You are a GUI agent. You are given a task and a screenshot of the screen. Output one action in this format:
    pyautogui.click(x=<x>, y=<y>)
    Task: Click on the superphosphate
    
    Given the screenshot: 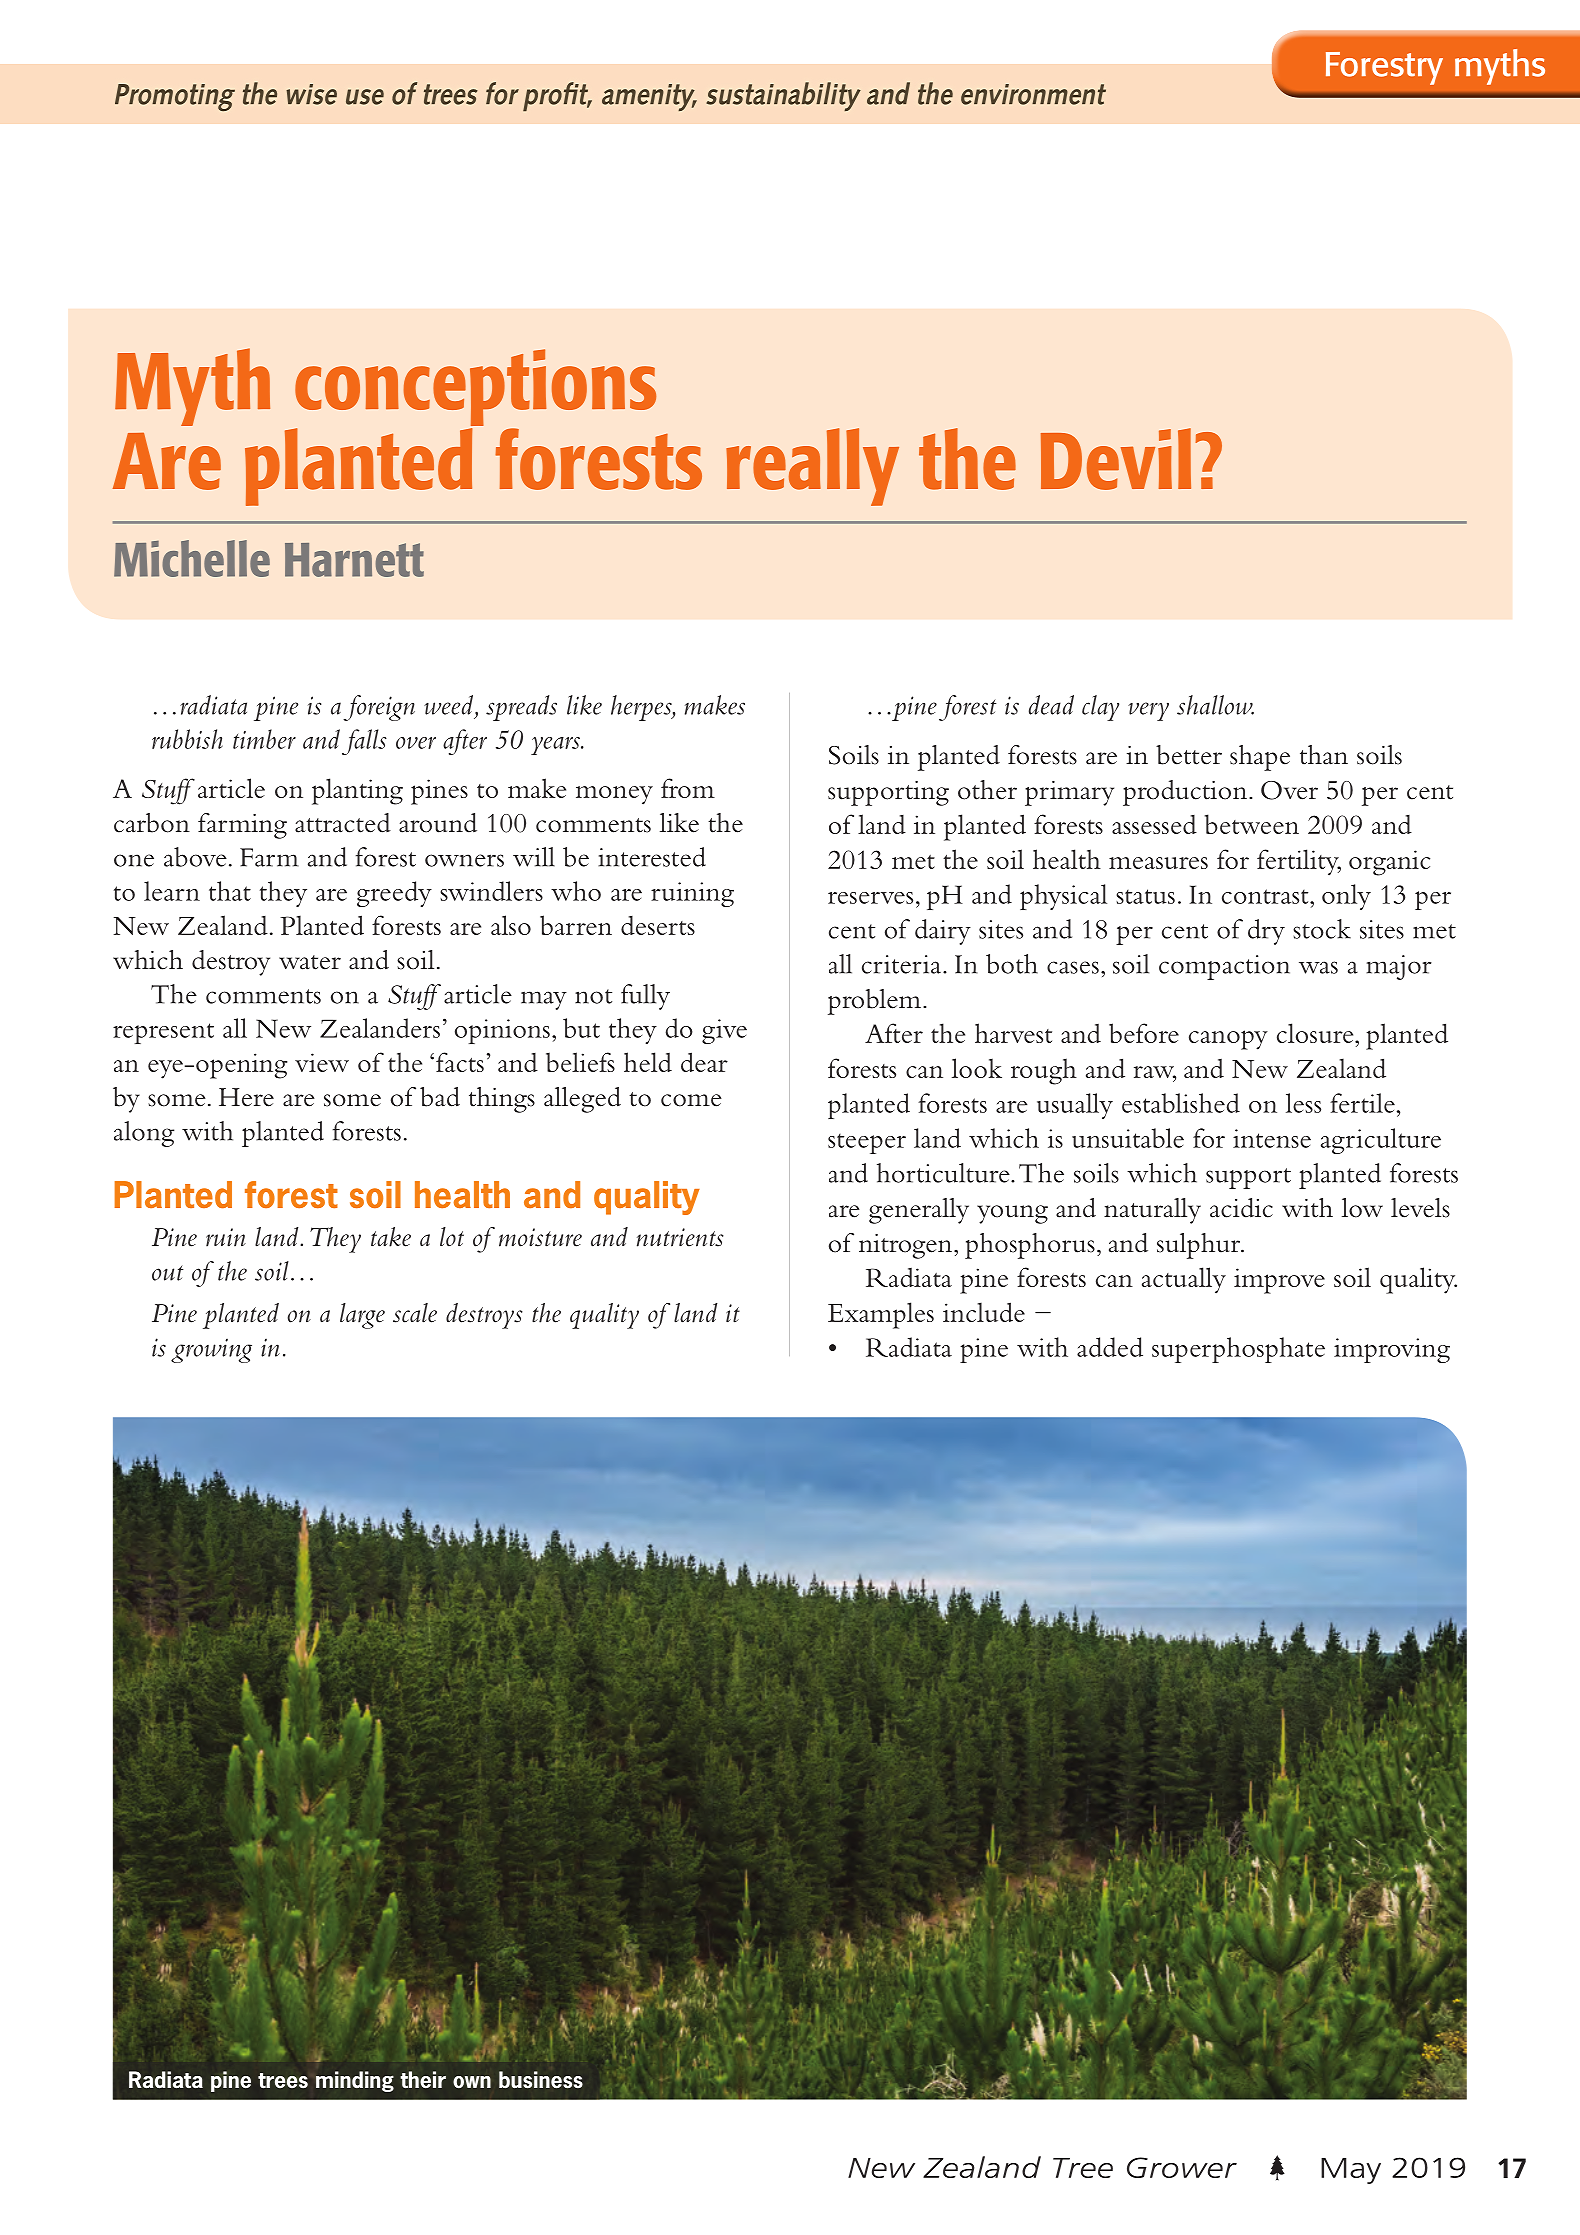 What is the action you would take?
    pyautogui.click(x=1238, y=1350)
